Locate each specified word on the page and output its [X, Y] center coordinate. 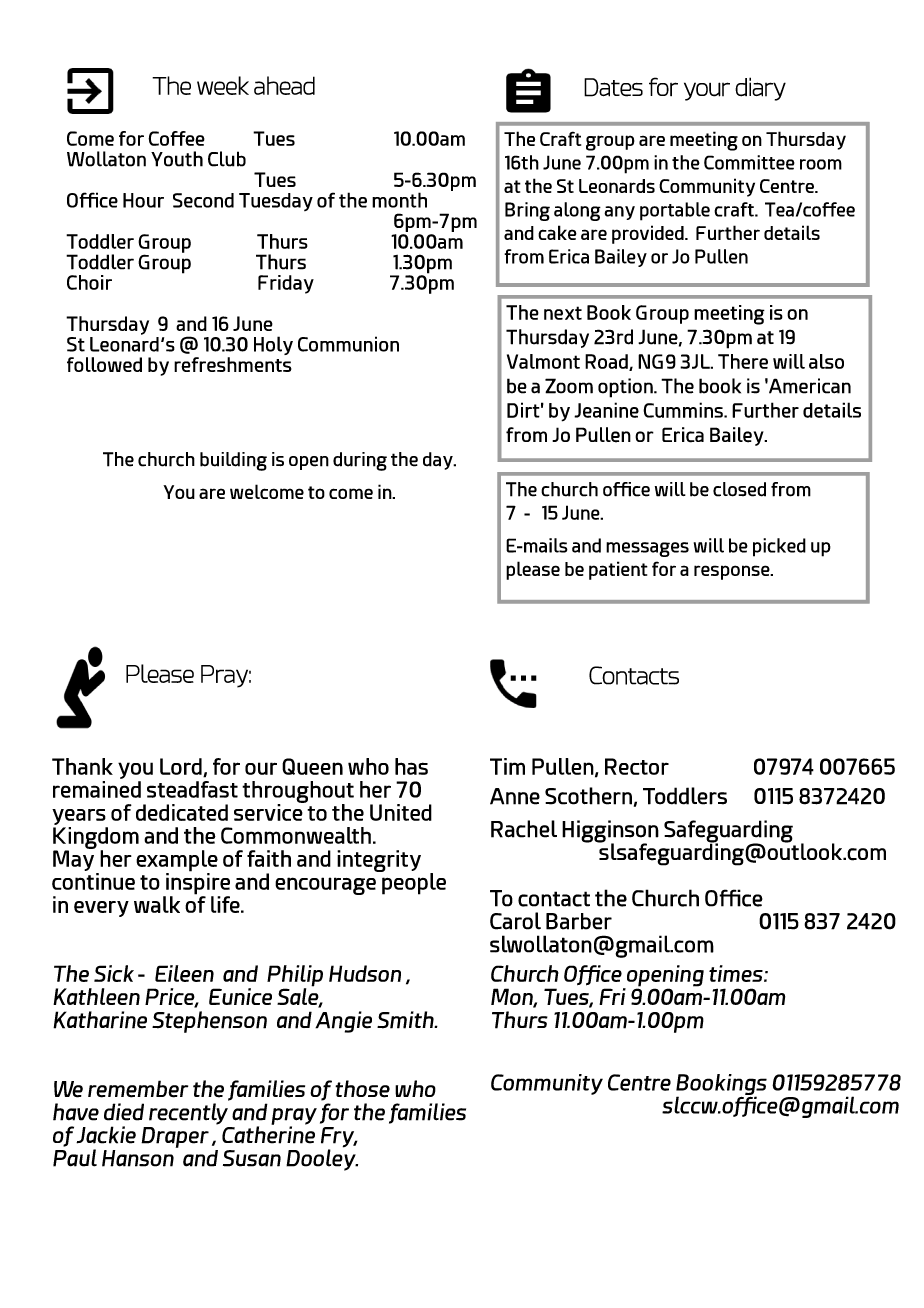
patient [618, 570]
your [707, 91]
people [413, 882]
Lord [182, 767]
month [399, 200]
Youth [177, 159]
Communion [348, 344]
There [743, 361]
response [733, 572]
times [737, 973]
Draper [175, 1137]
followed [104, 364]
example [177, 862]
